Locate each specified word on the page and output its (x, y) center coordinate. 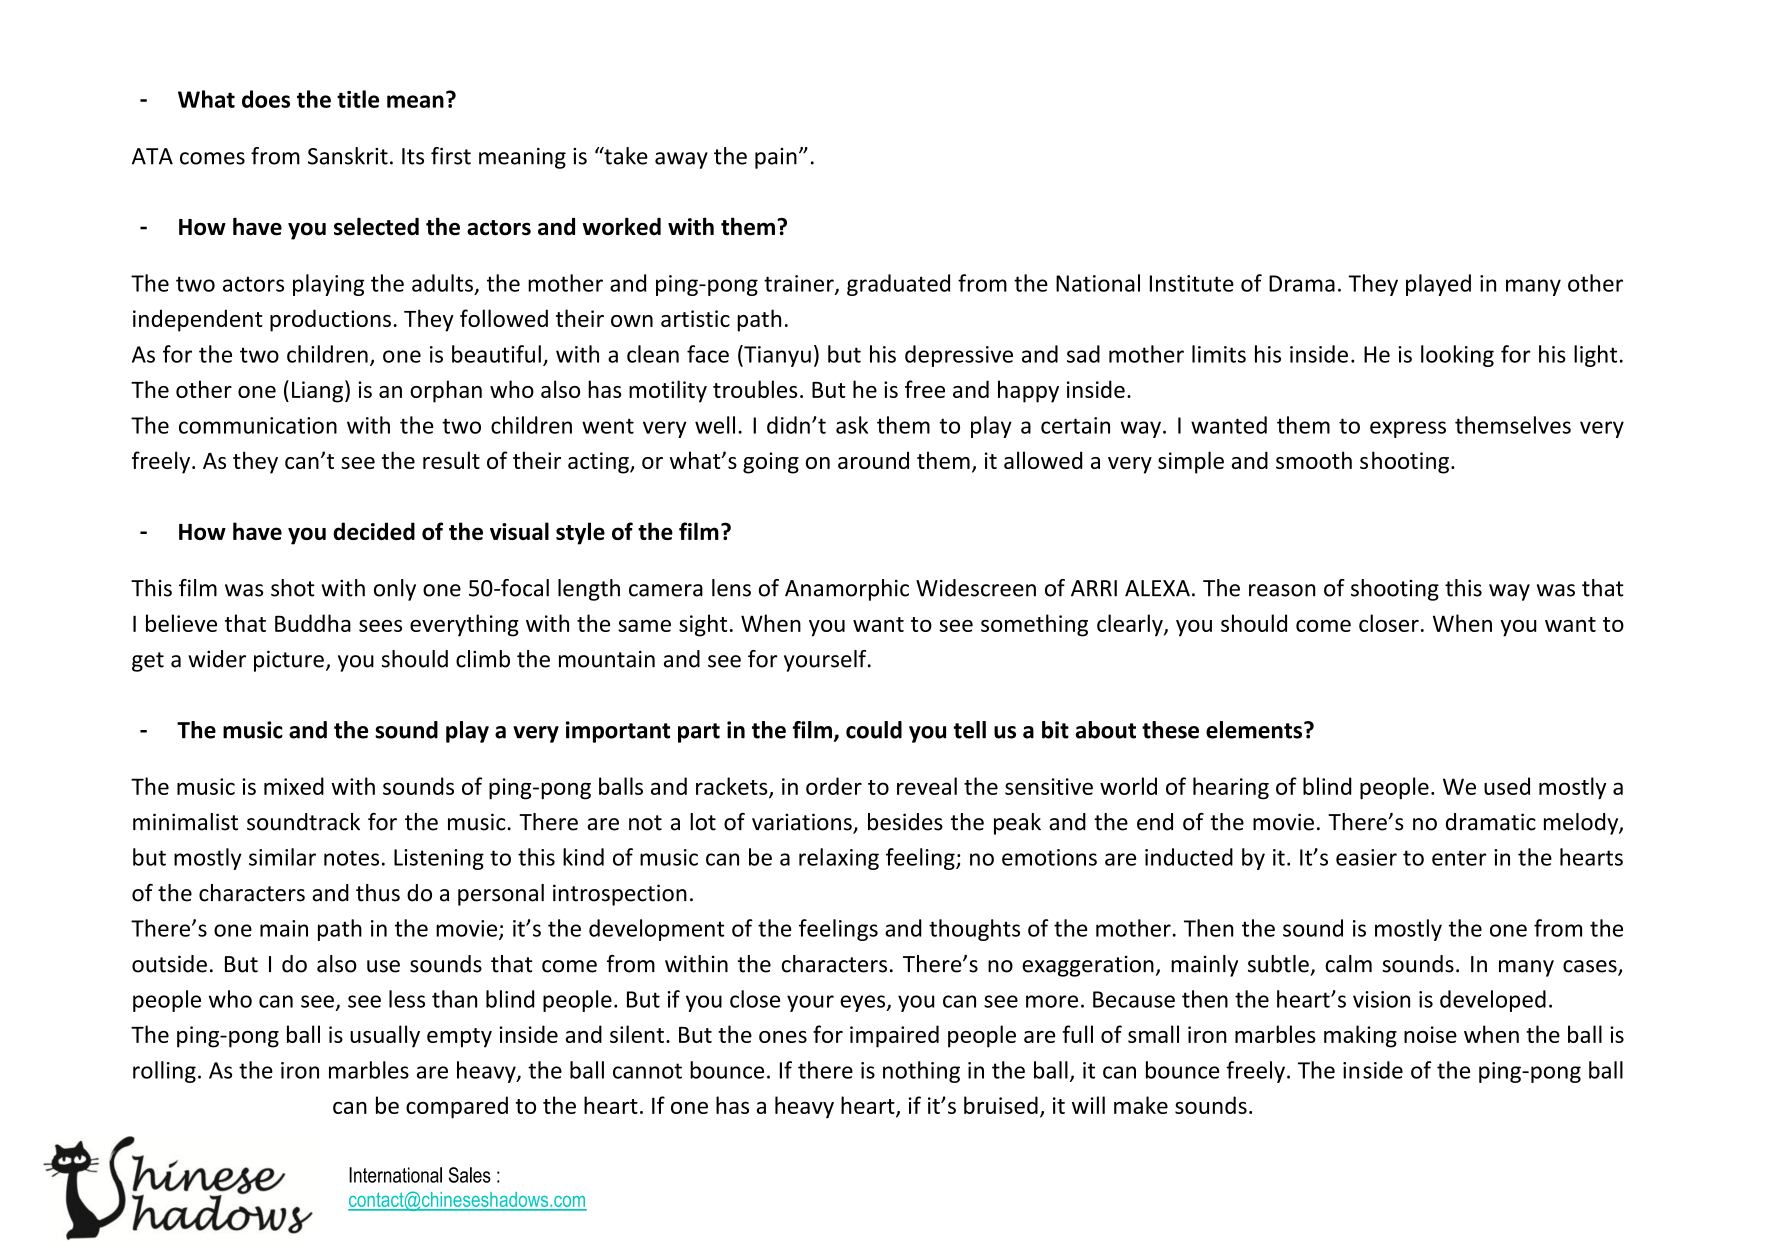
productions (330, 320)
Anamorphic (847, 590)
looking (1457, 356)
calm (1348, 964)
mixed (294, 786)
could (874, 730)
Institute (1192, 283)
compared (457, 1107)
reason (1282, 590)
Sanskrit (348, 156)
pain (776, 158)
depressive (959, 356)
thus (378, 893)
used (1507, 786)
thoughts (974, 930)
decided (374, 531)
